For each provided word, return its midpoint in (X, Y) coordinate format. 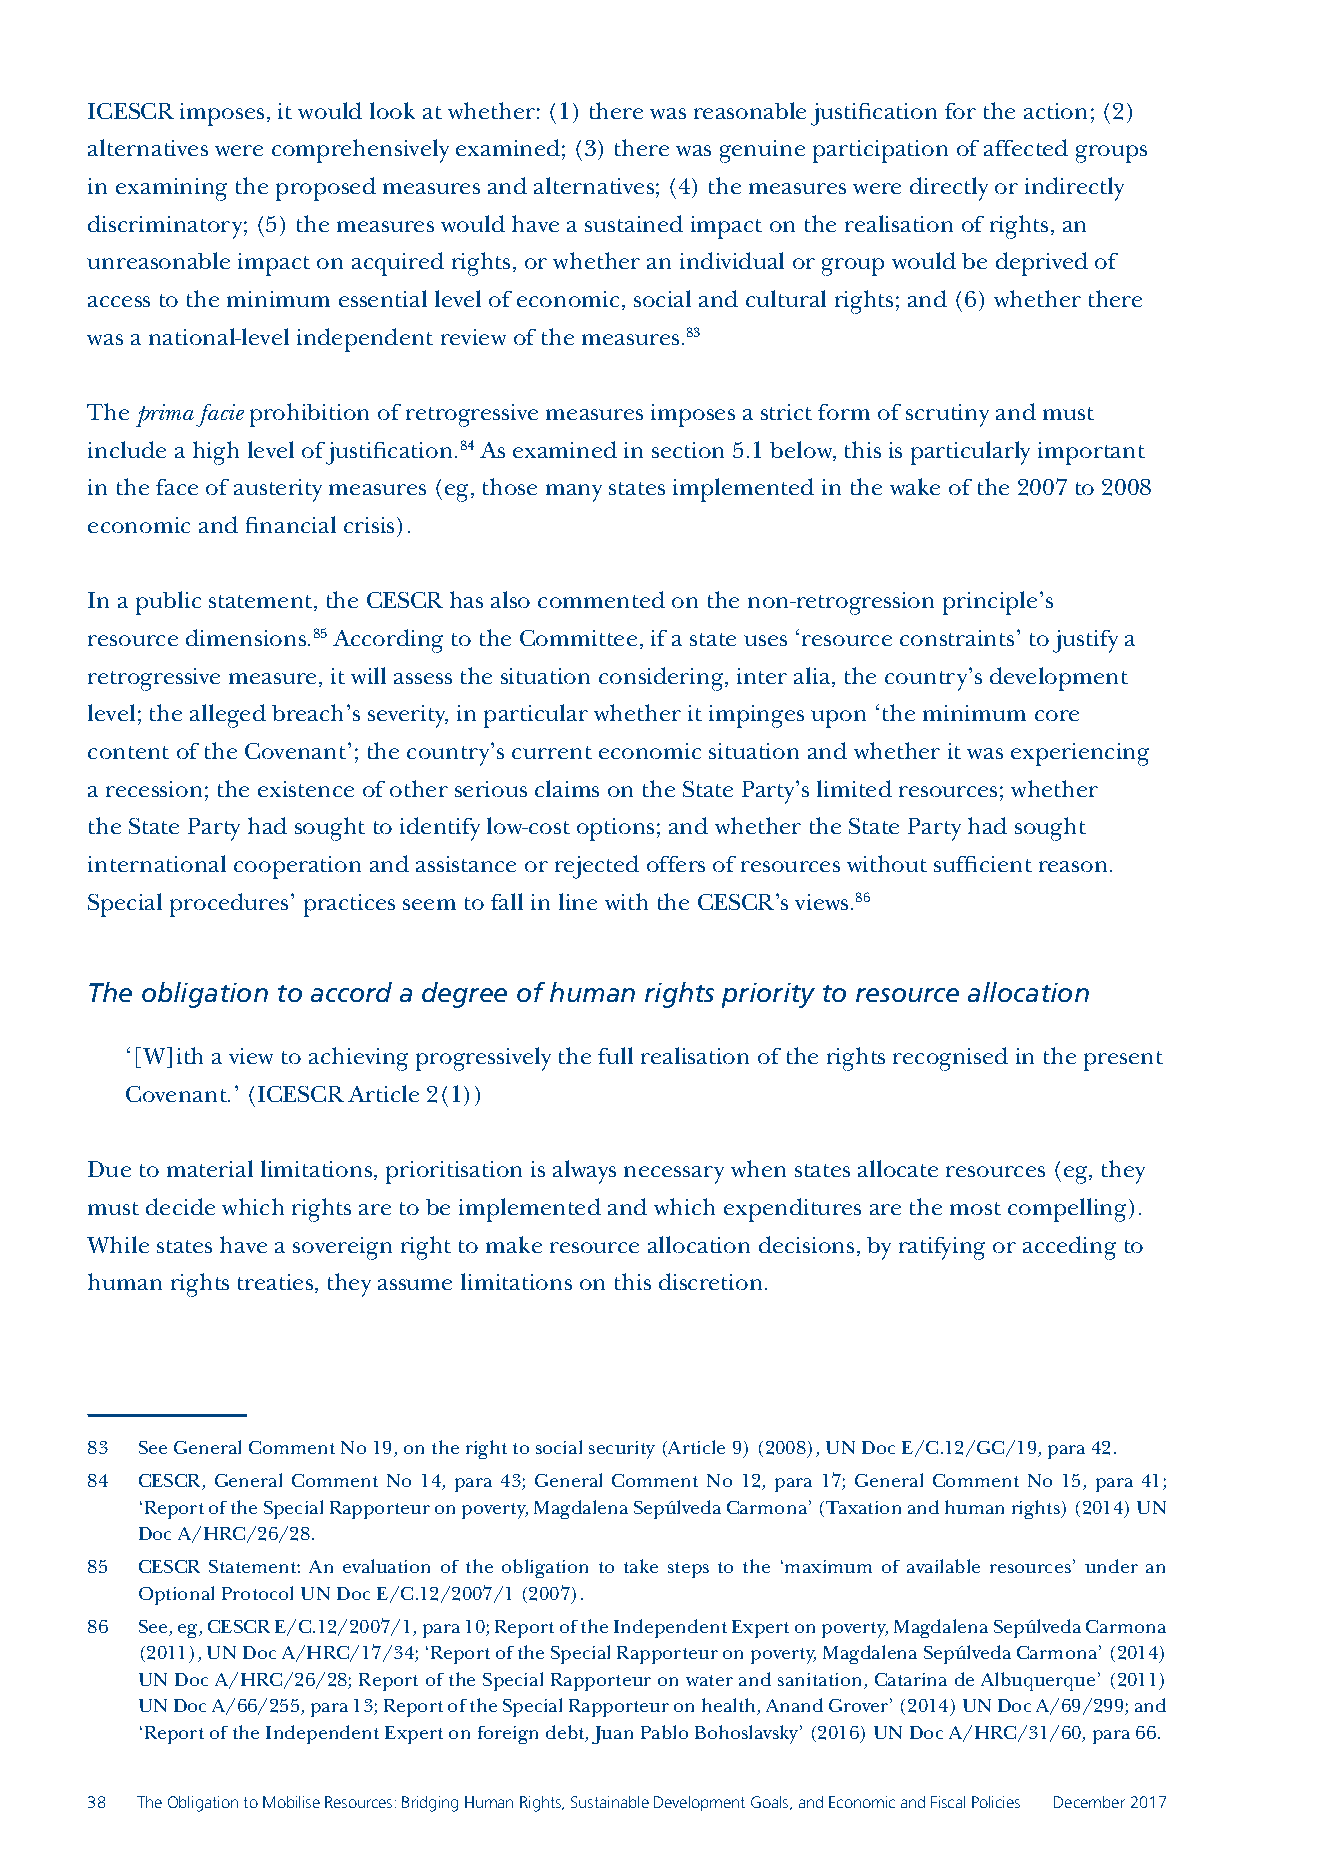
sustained (634, 223)
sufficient (983, 864)
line (578, 901)
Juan (612, 1735)
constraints (957, 638)
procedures (229, 905)
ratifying (942, 1248)
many (574, 493)
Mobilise (291, 1802)
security (622, 1450)
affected (1026, 147)
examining (171, 189)
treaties (277, 1283)
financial (291, 524)
